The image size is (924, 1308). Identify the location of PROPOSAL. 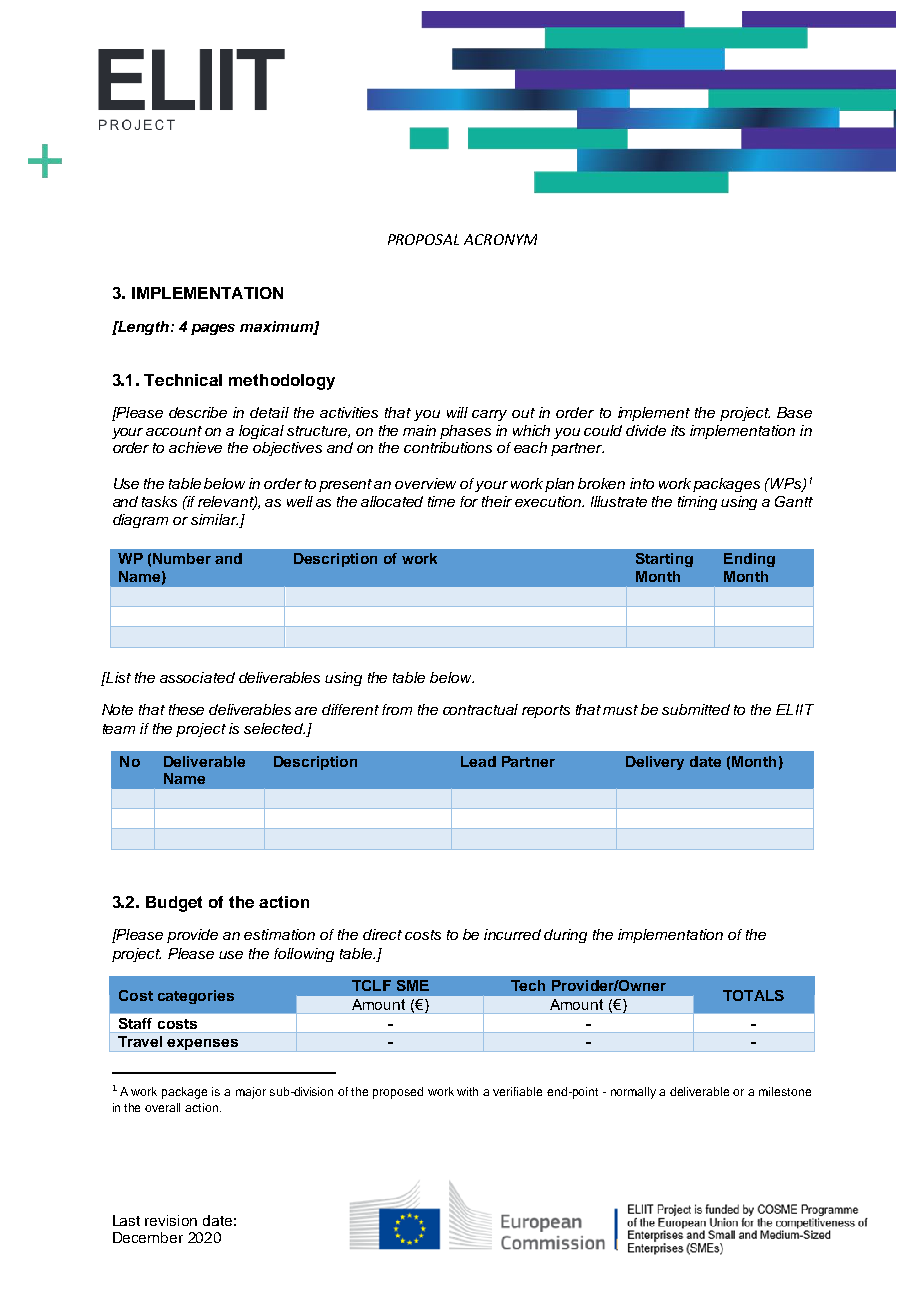
(423, 239).
